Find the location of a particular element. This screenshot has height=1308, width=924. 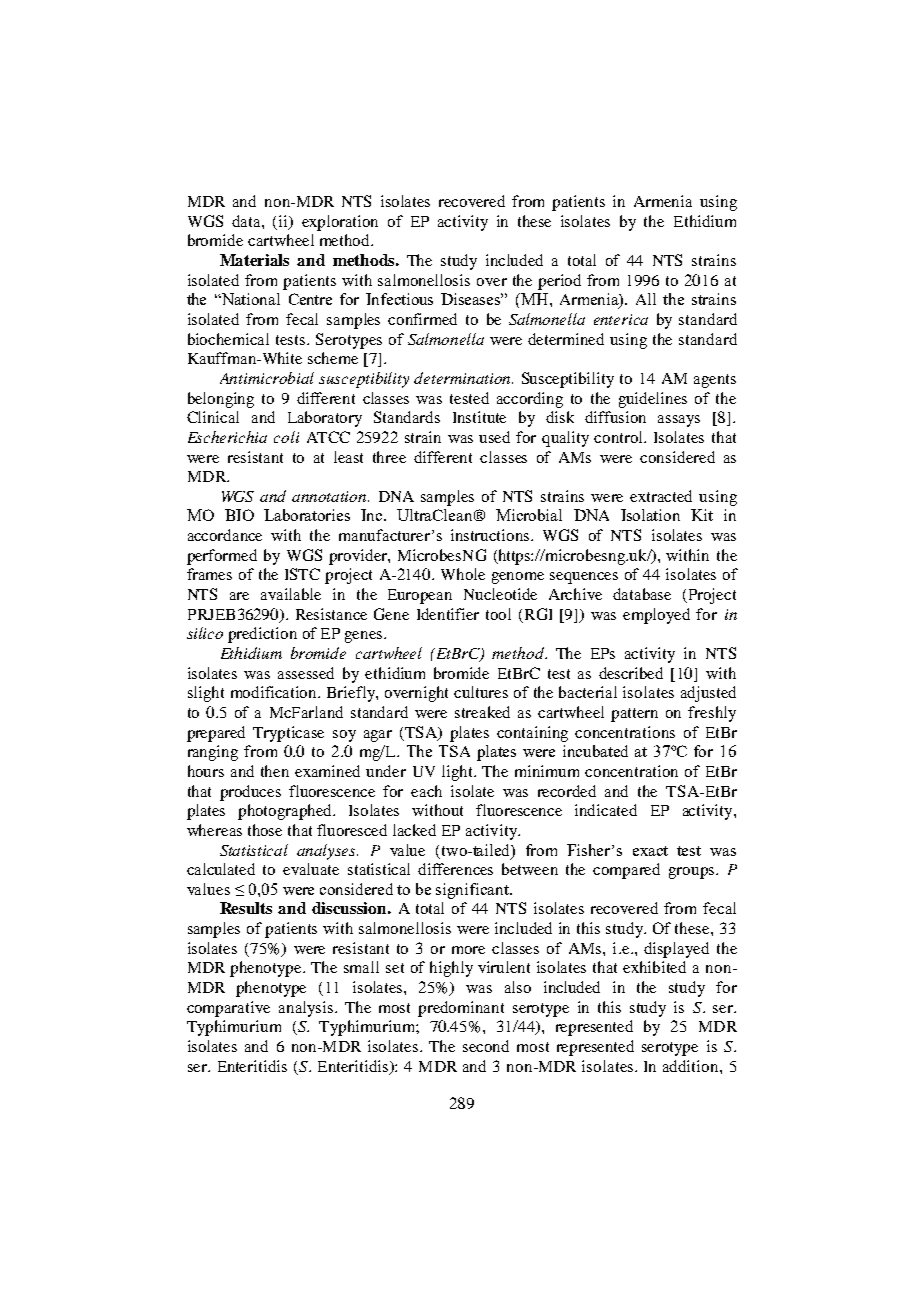

differences is located at coordinates (455, 869).
